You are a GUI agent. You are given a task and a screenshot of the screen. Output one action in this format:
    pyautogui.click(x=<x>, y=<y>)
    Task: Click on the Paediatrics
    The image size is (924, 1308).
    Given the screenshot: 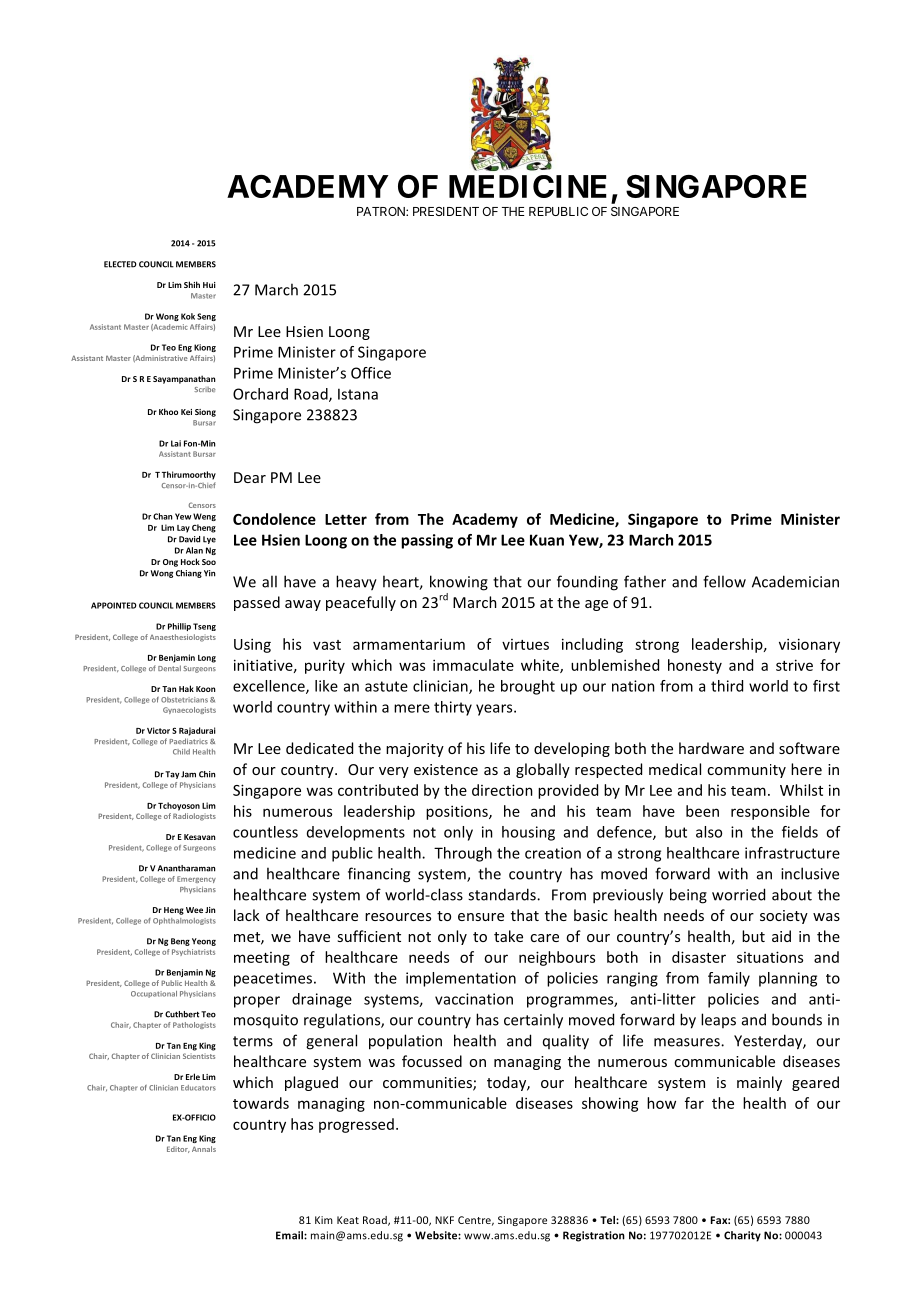 What is the action you would take?
    pyautogui.click(x=188, y=741)
